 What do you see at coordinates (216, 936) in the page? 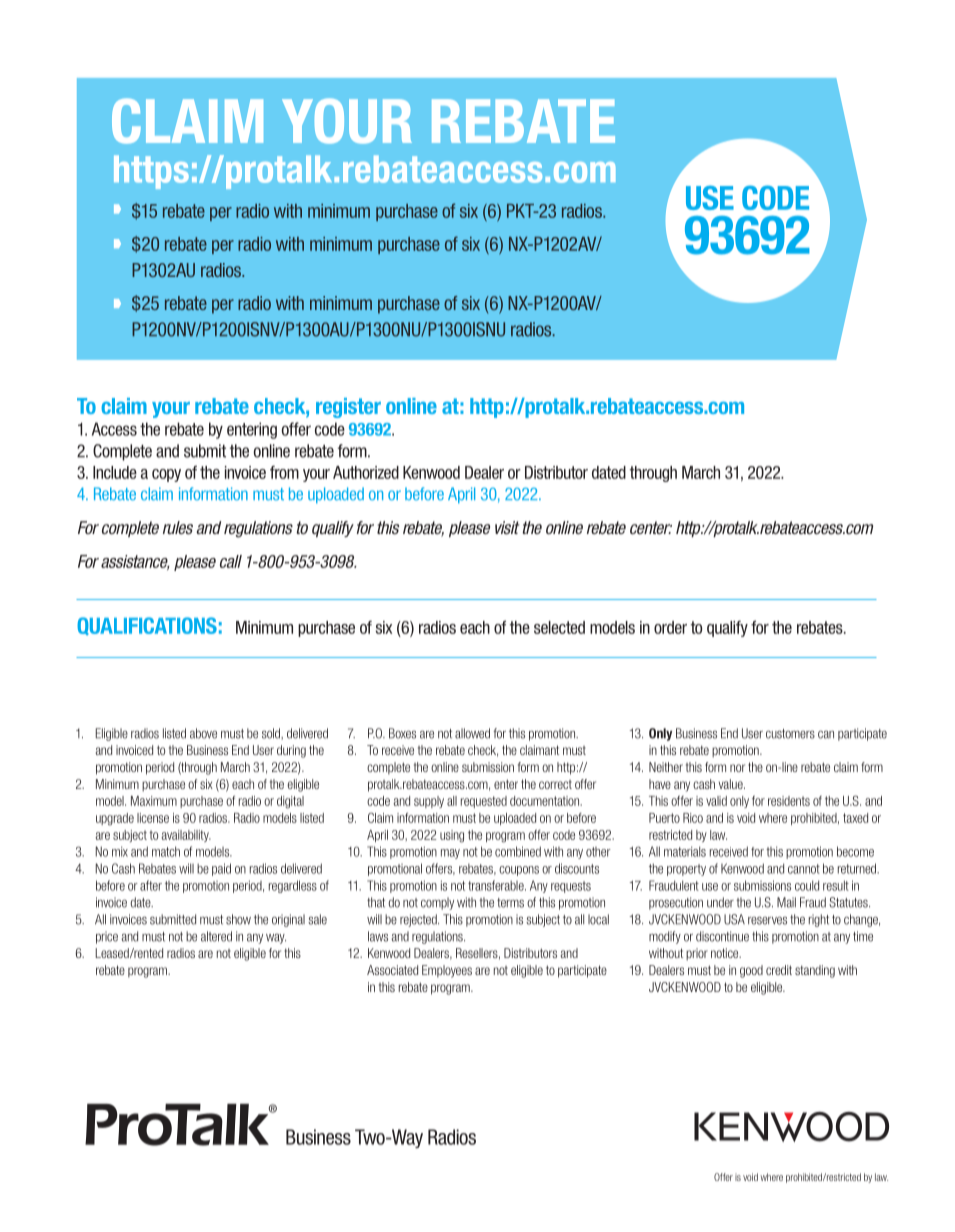
I see `altered` at bounding box center [216, 936].
